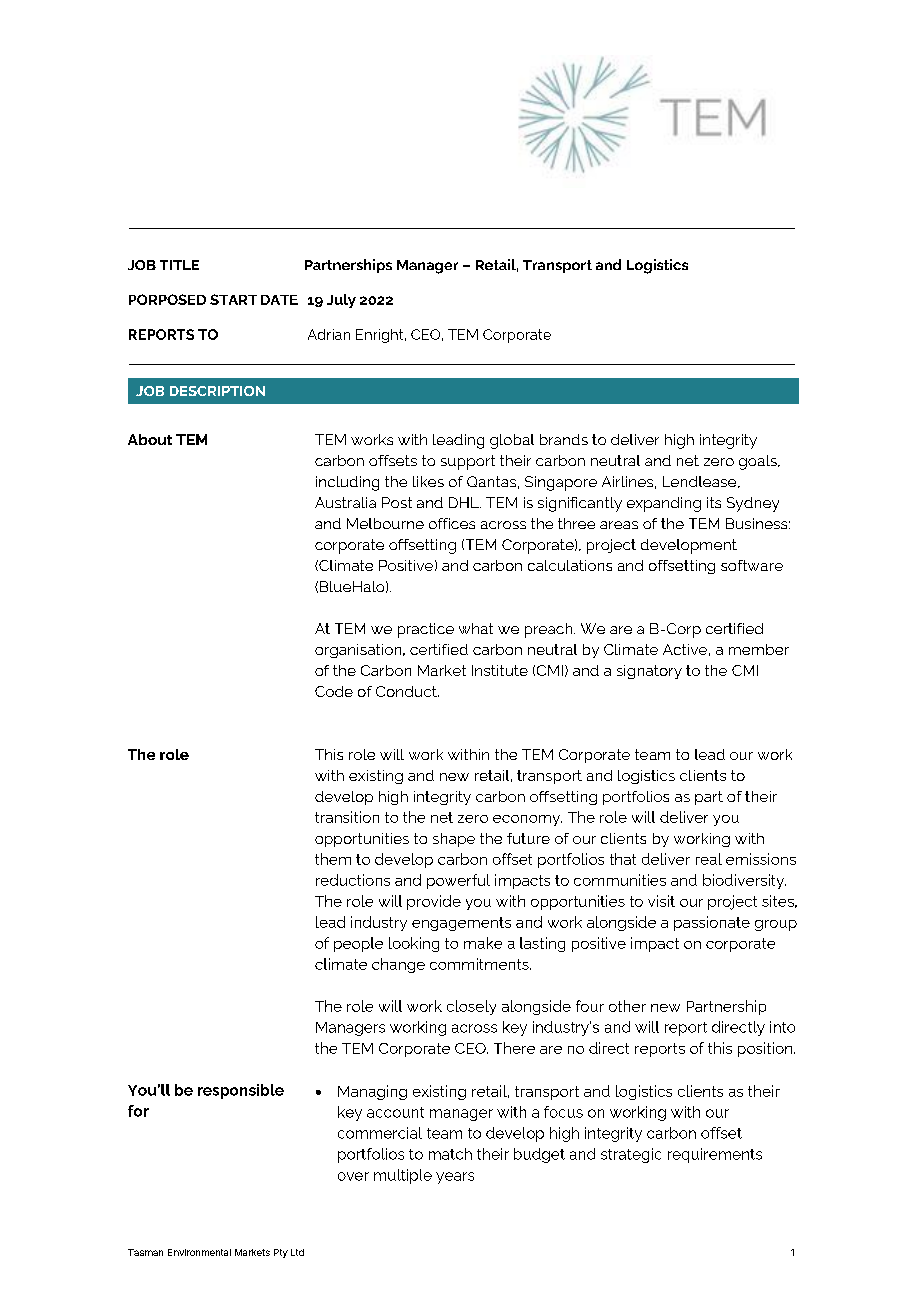 The image size is (924, 1308). I want to click on goals, so click(759, 462).
